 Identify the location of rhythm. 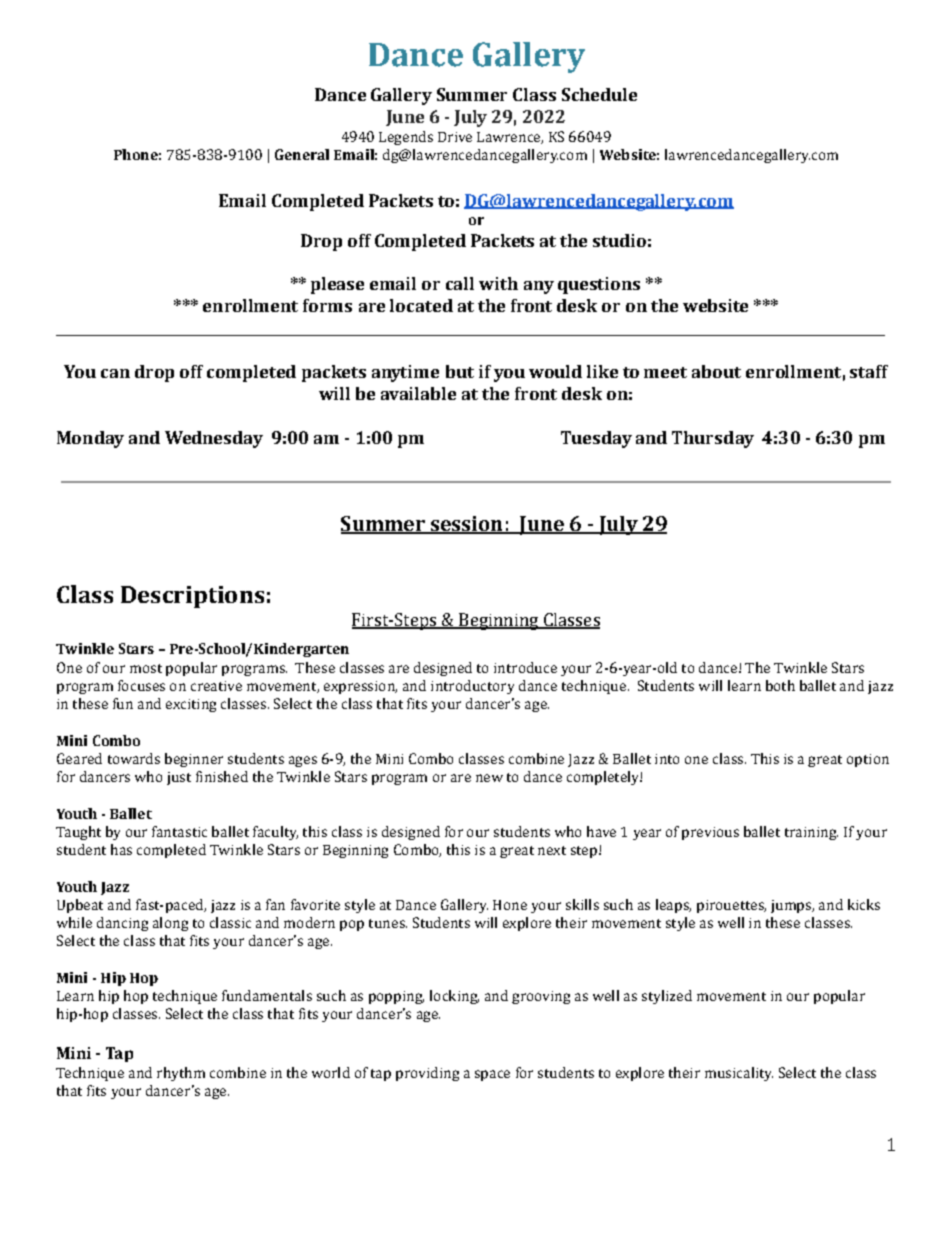
(181, 1074).
